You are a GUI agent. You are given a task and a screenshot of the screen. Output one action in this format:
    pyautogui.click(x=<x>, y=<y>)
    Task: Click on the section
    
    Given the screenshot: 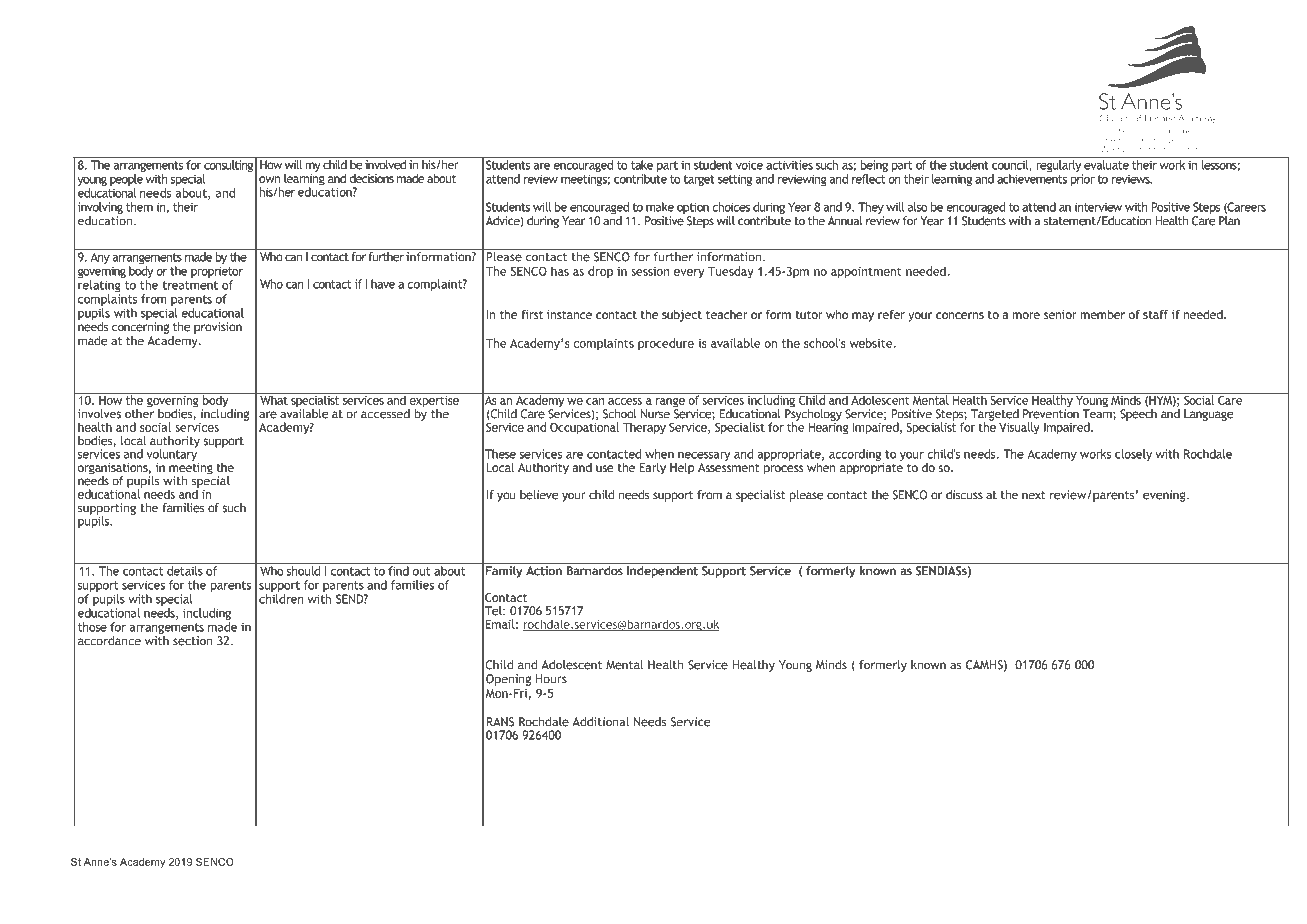 What is the action you would take?
    pyautogui.click(x=192, y=641)
